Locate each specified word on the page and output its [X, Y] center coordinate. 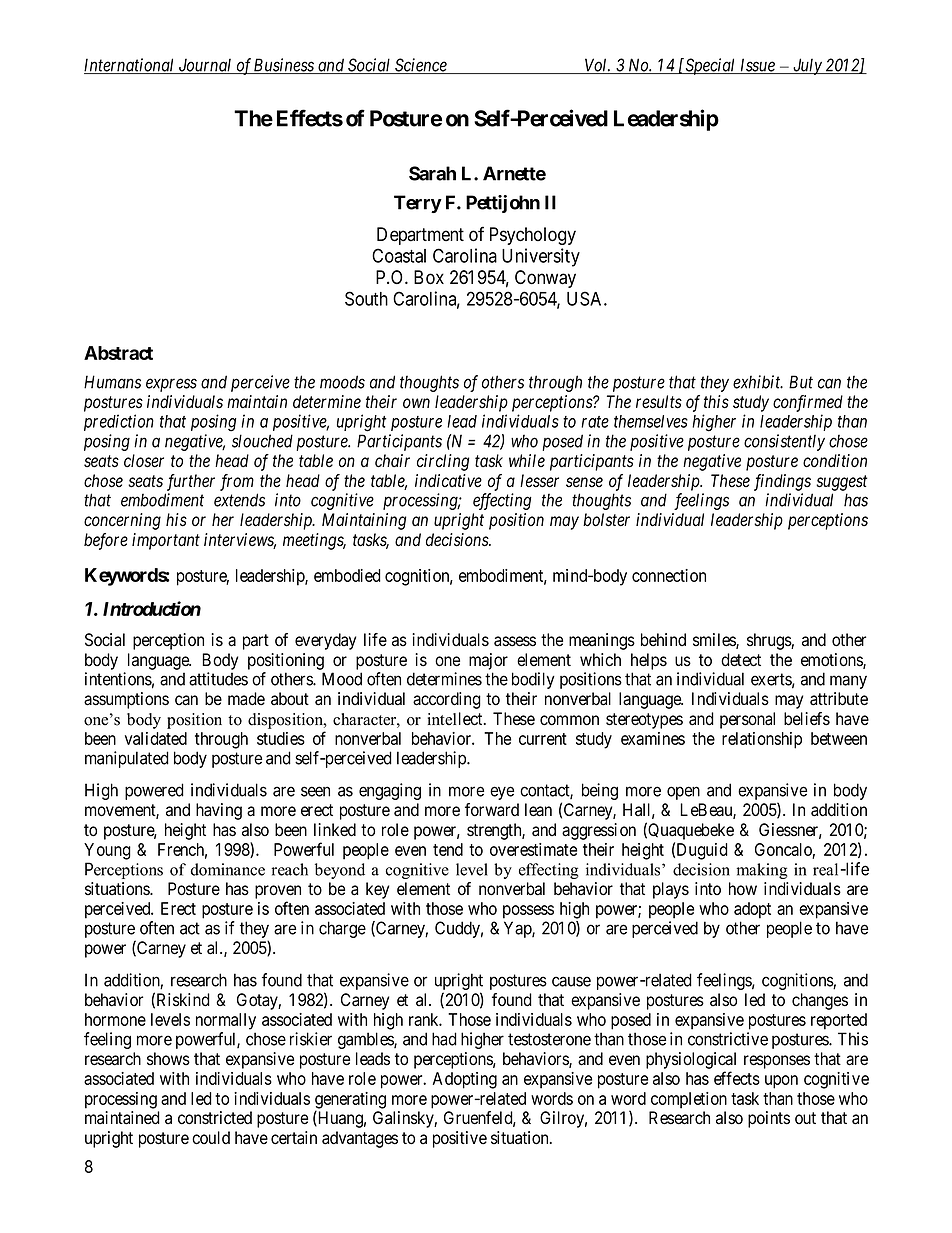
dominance [228, 869]
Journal [205, 66]
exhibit [758, 382]
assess [515, 641]
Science [421, 66]
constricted [215, 1118]
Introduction [152, 608]
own [416, 403]
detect [741, 660]
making [762, 871]
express [171, 385]
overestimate [533, 849]
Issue [757, 66]
